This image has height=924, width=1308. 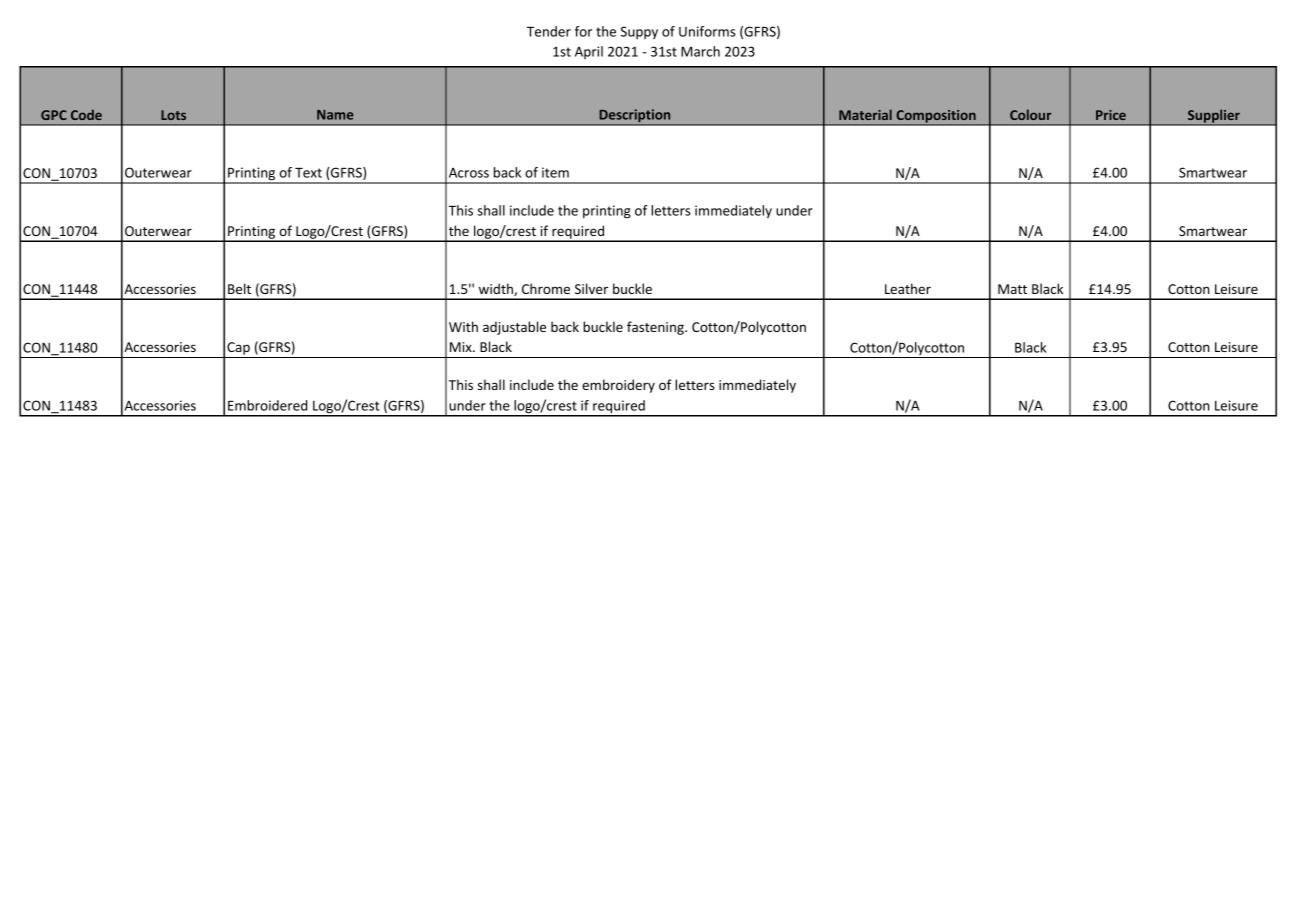 I want to click on Description, so click(x=635, y=117).
